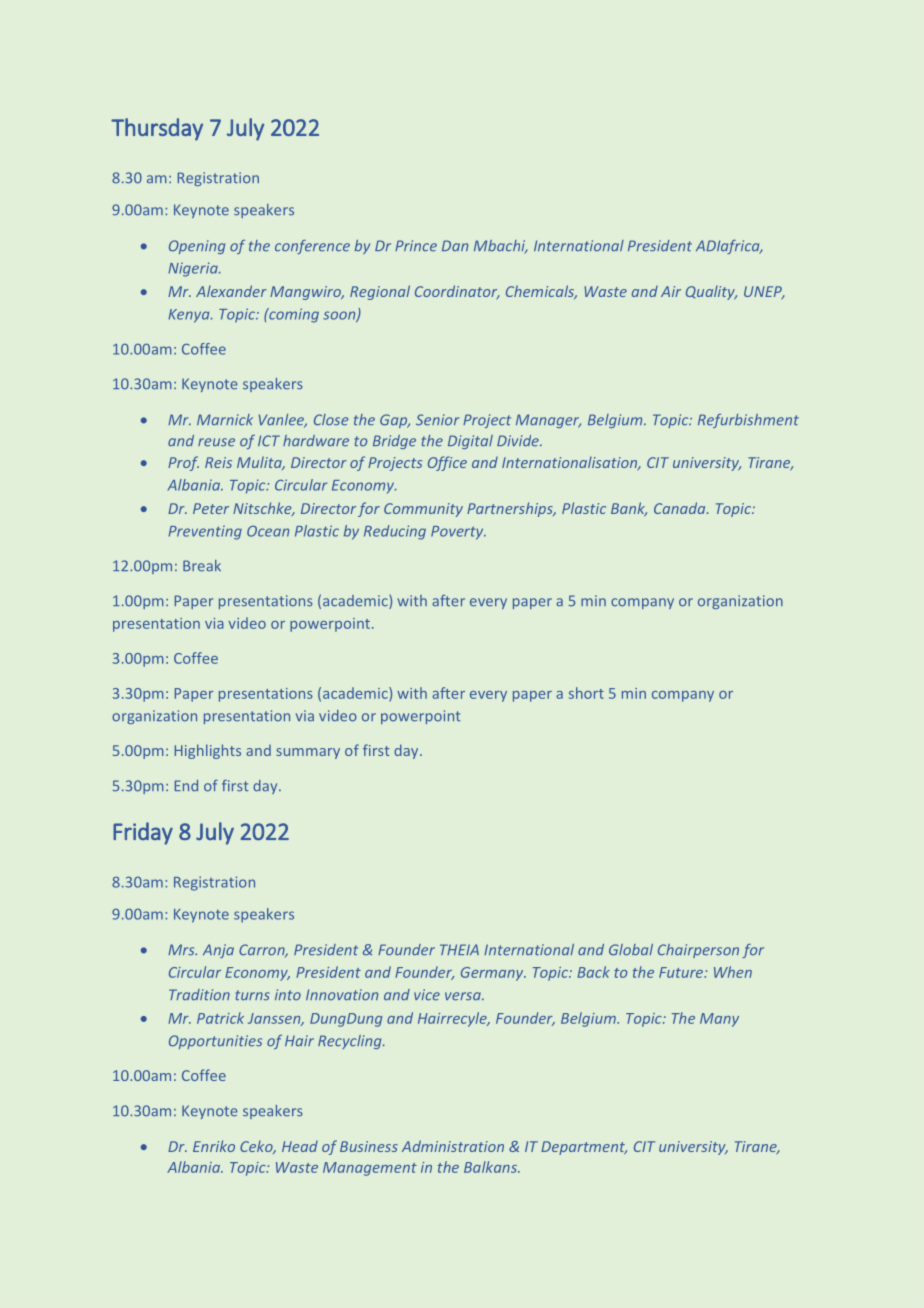  What do you see at coordinates (455, 245) in the page?
I see `Dan` at bounding box center [455, 245].
